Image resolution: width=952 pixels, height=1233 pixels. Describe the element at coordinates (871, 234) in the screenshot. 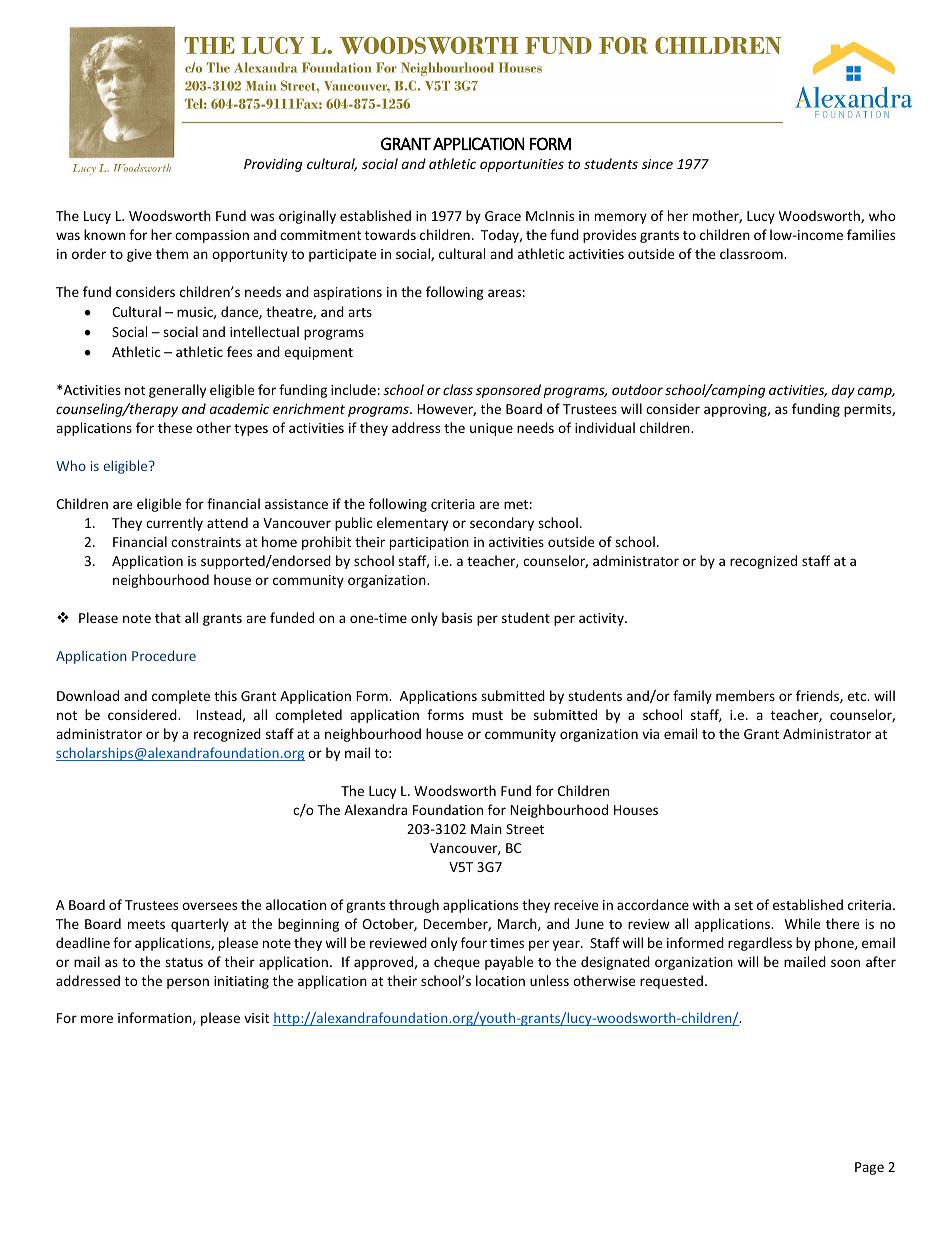

I see `families` at that location.
